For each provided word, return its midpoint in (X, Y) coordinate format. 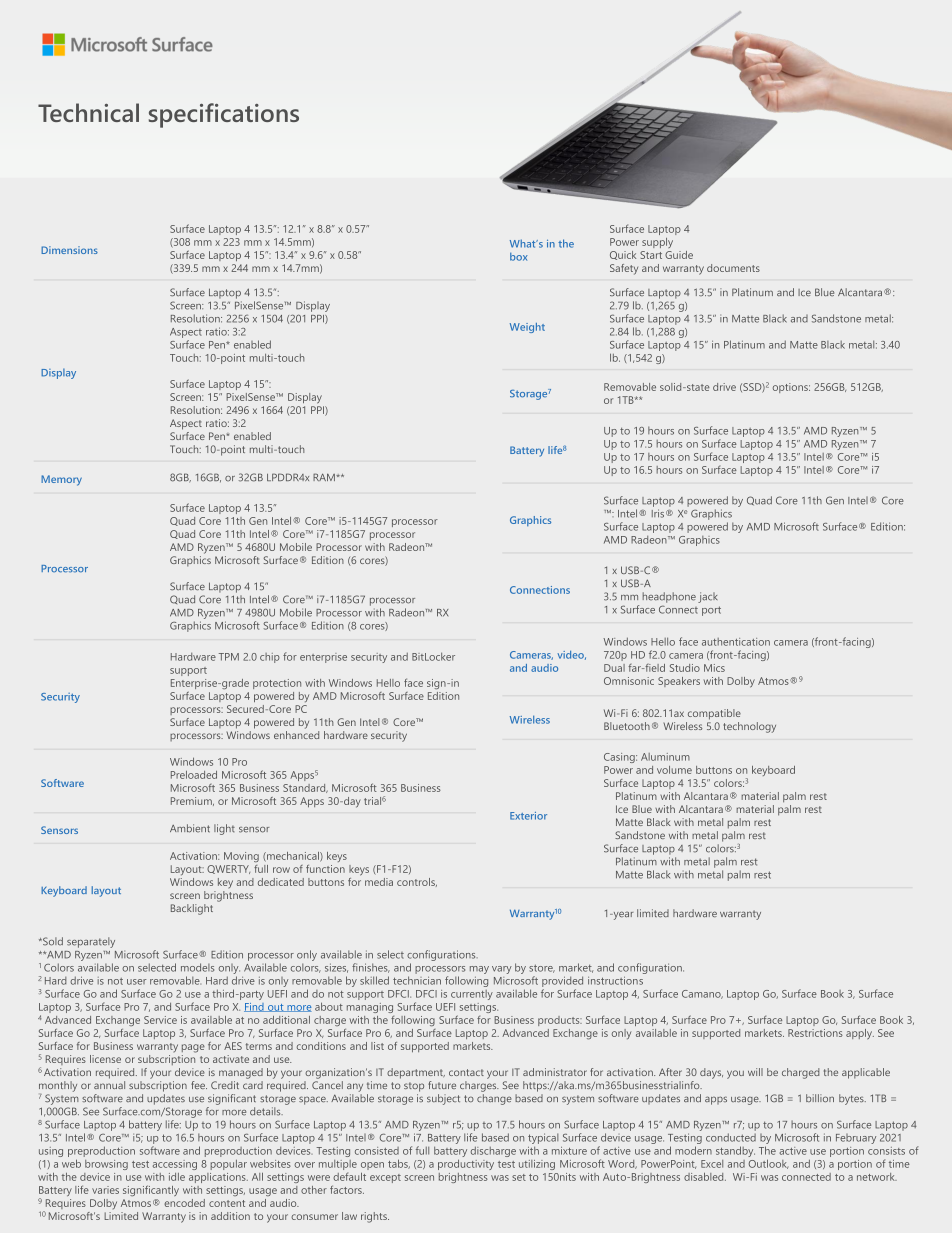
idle (177, 1177)
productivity (466, 1164)
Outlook (768, 1164)
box (519, 257)
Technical (88, 112)
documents (733, 268)
